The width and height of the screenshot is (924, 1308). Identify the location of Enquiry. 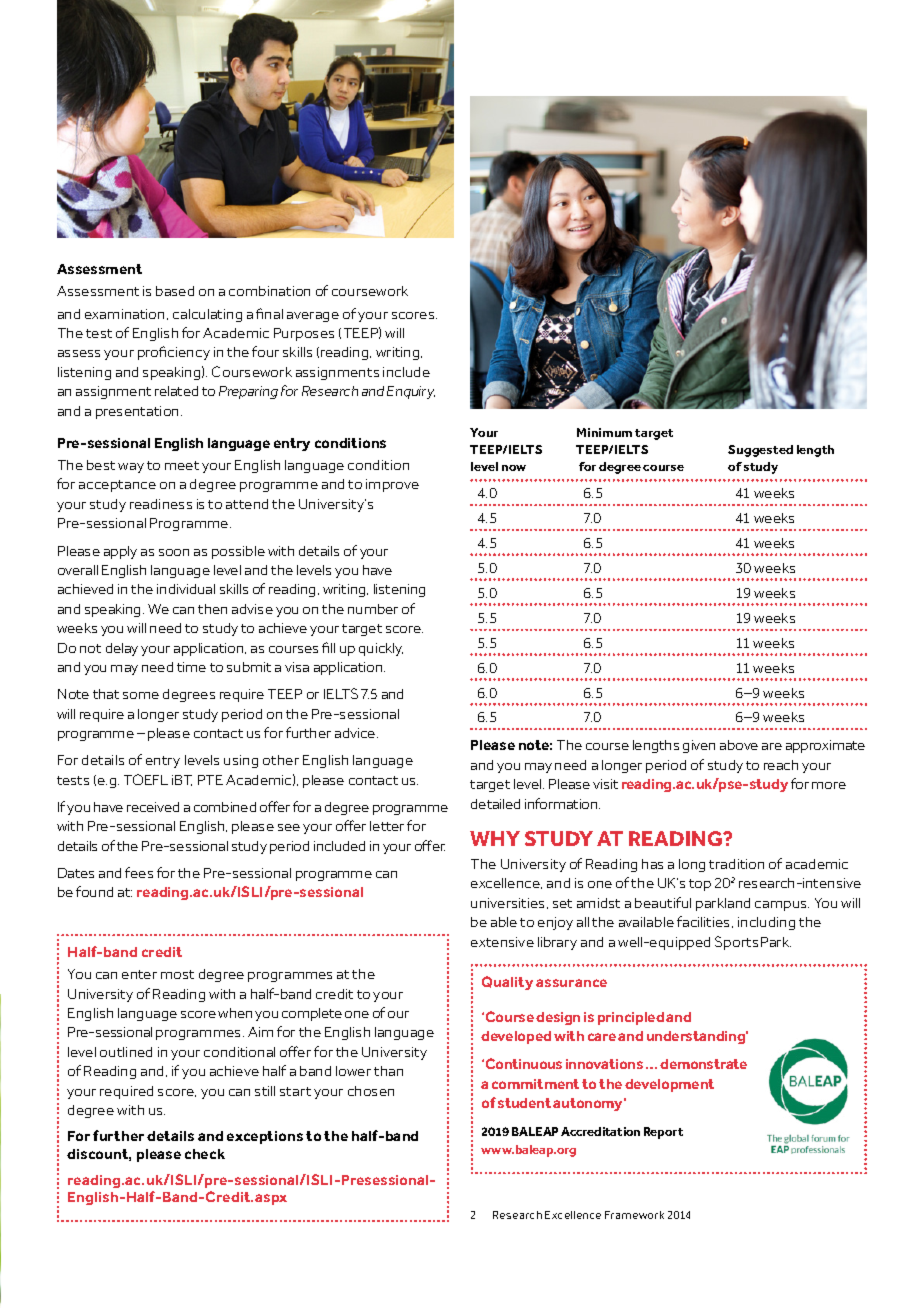
(411, 392).
